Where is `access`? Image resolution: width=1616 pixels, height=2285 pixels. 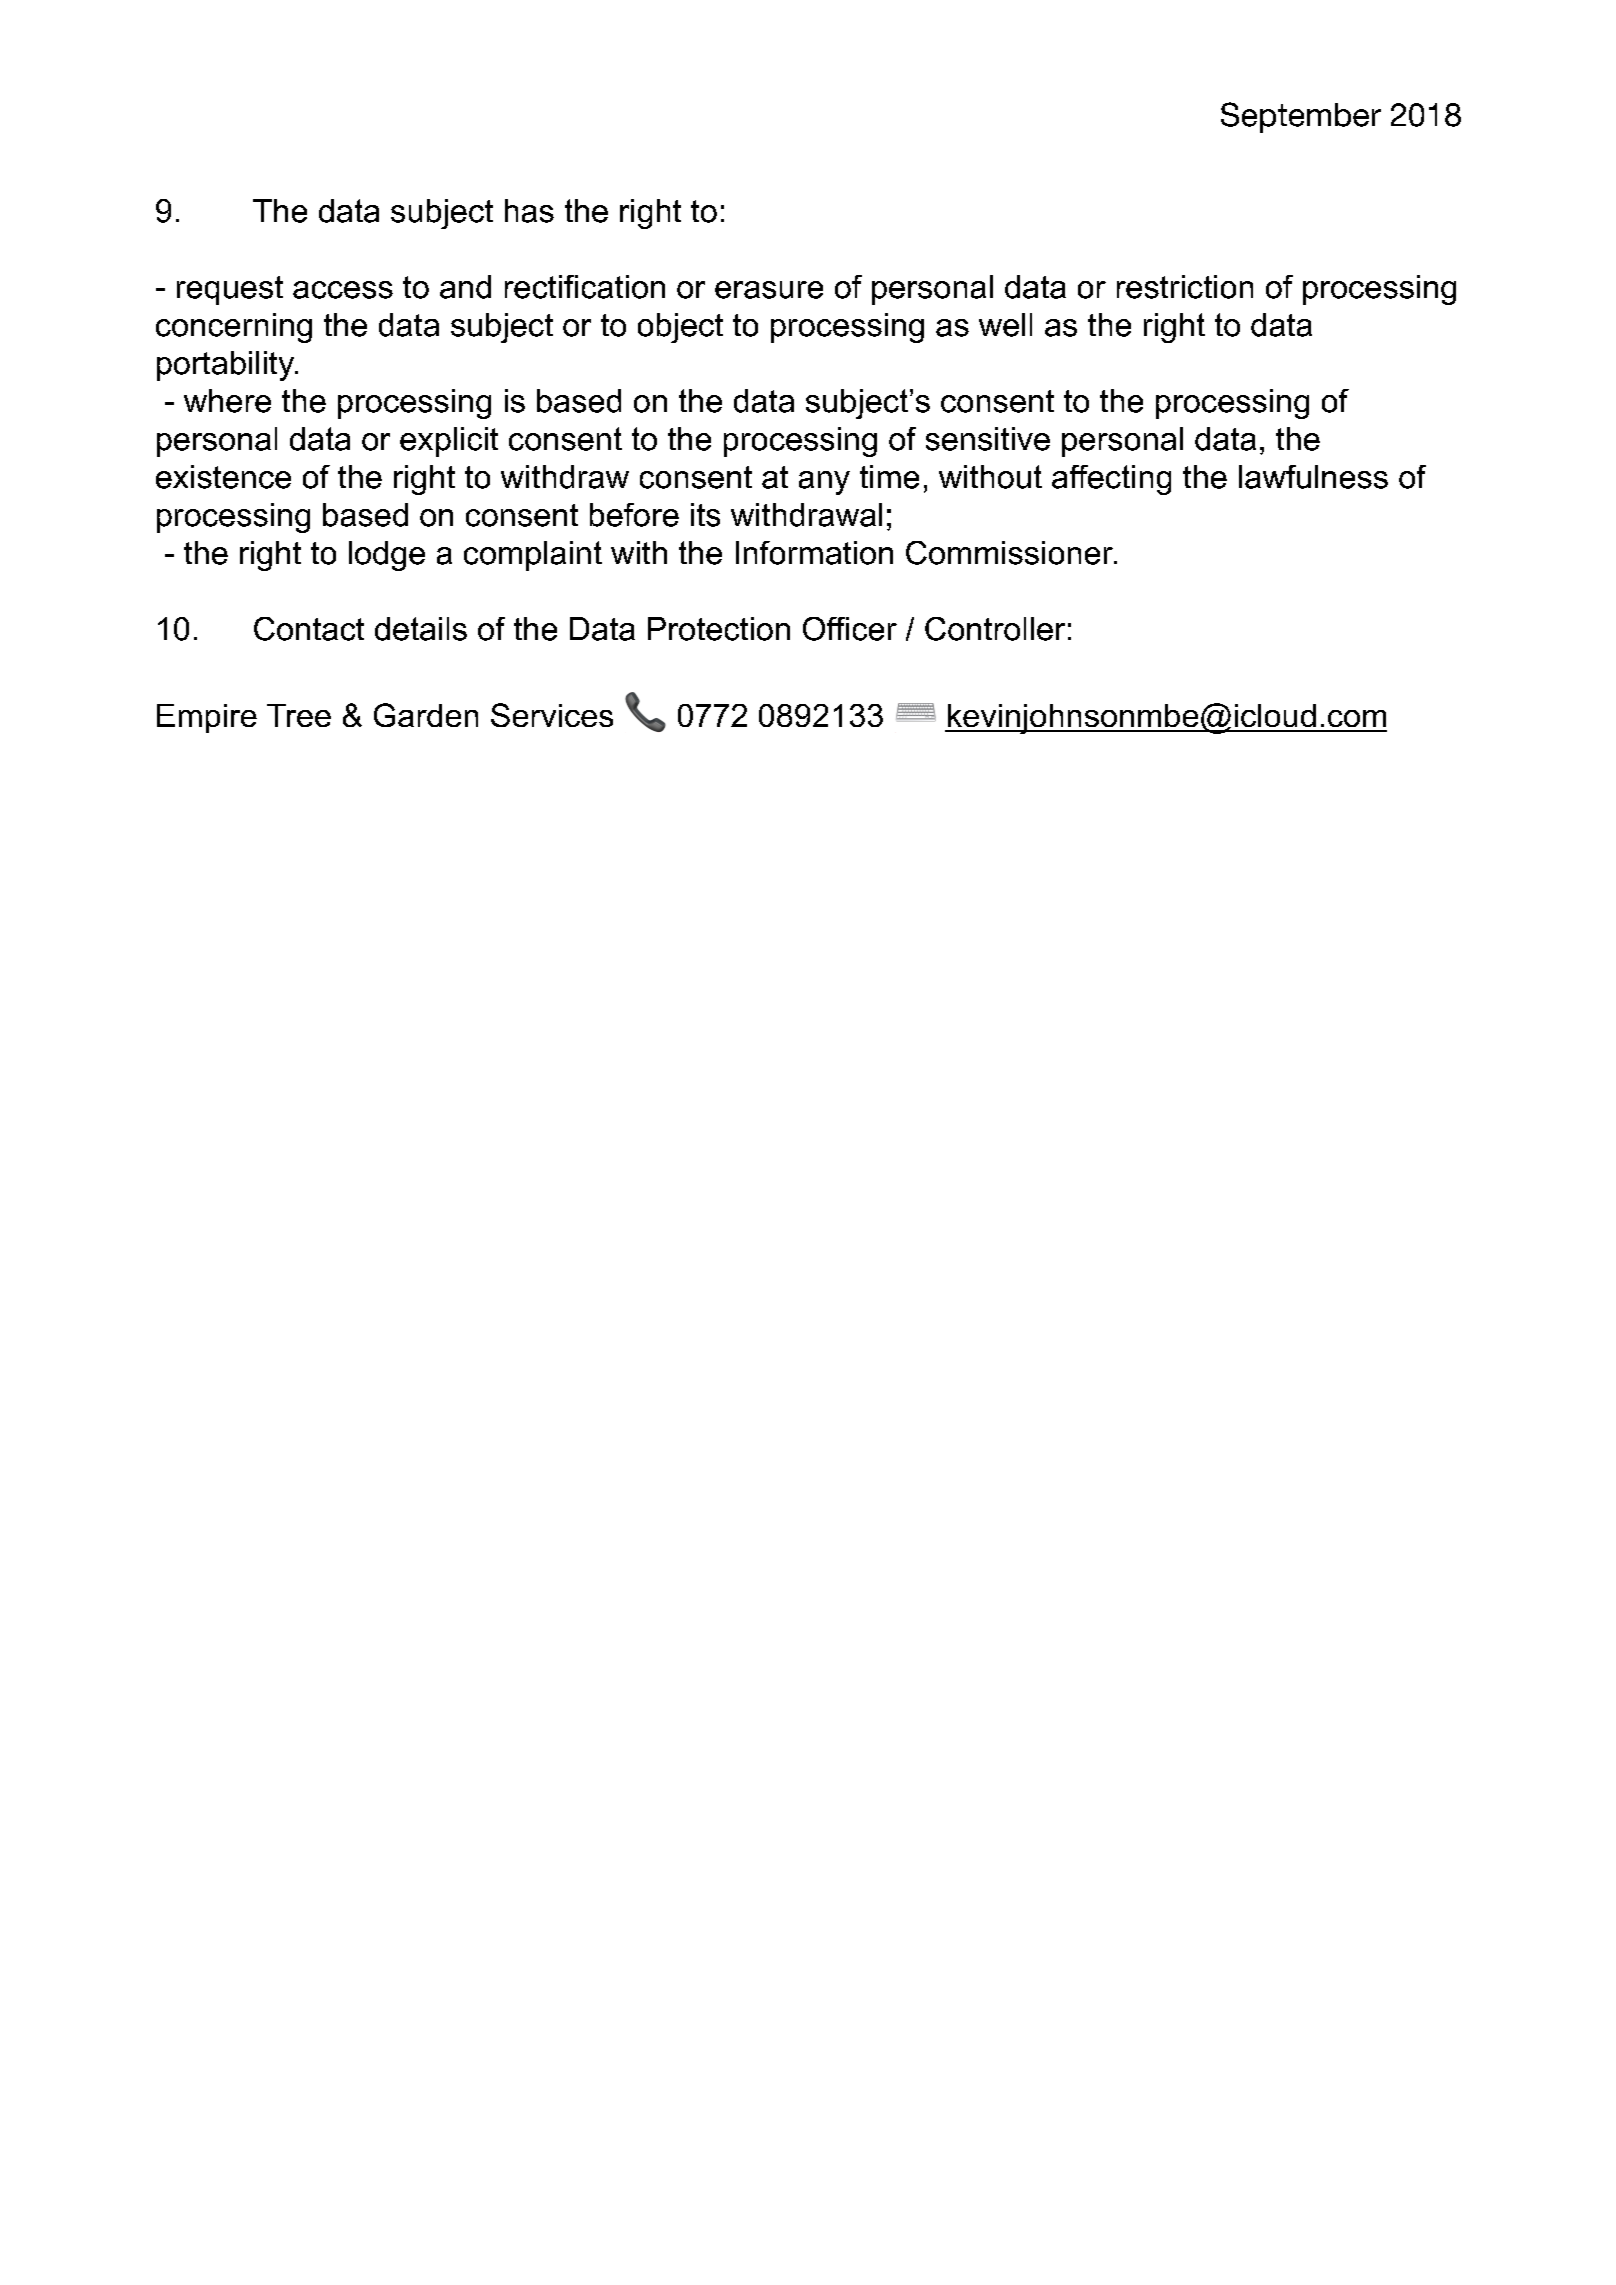
access is located at coordinates (343, 290).
